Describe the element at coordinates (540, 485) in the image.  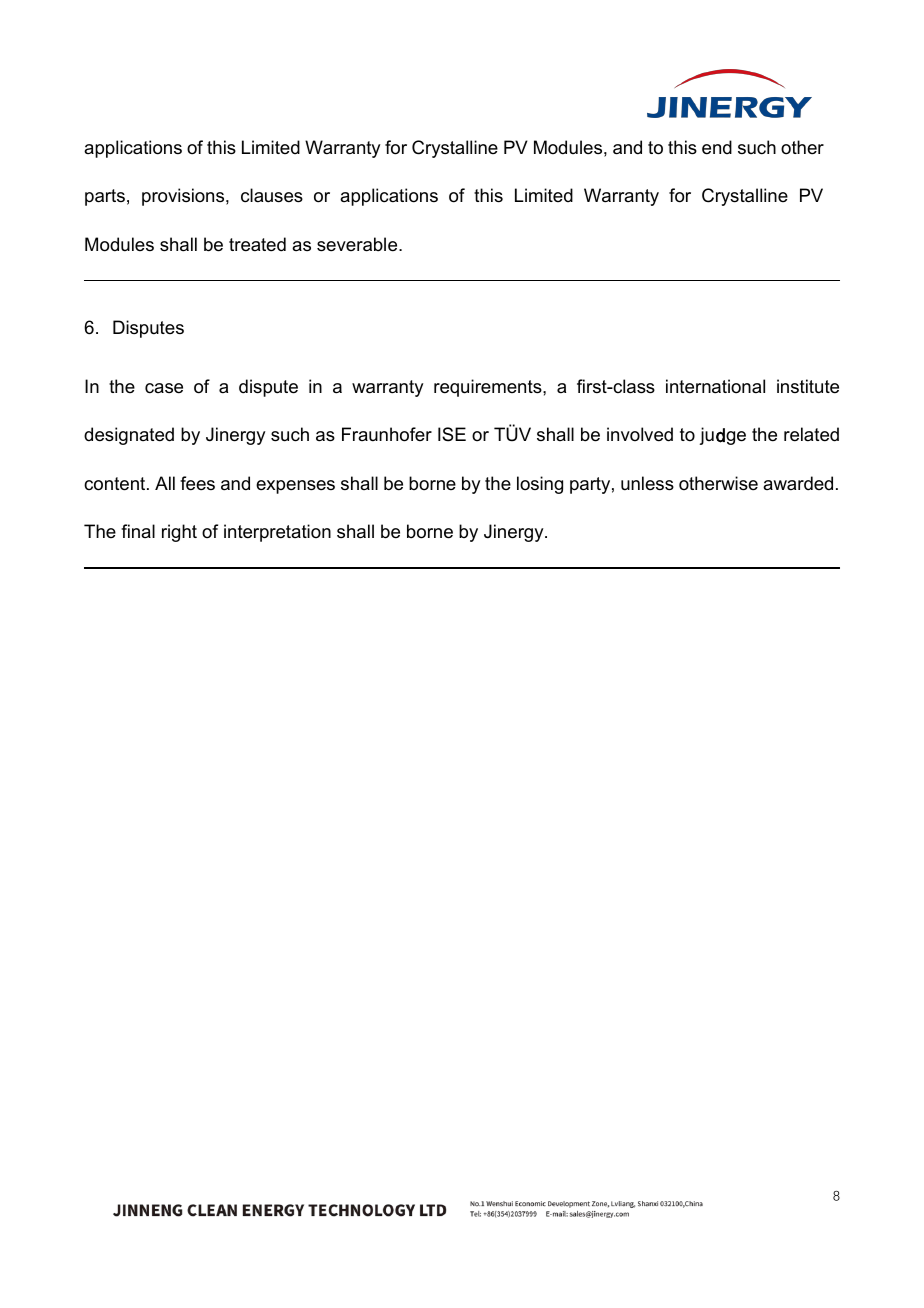
I see `losing` at that location.
